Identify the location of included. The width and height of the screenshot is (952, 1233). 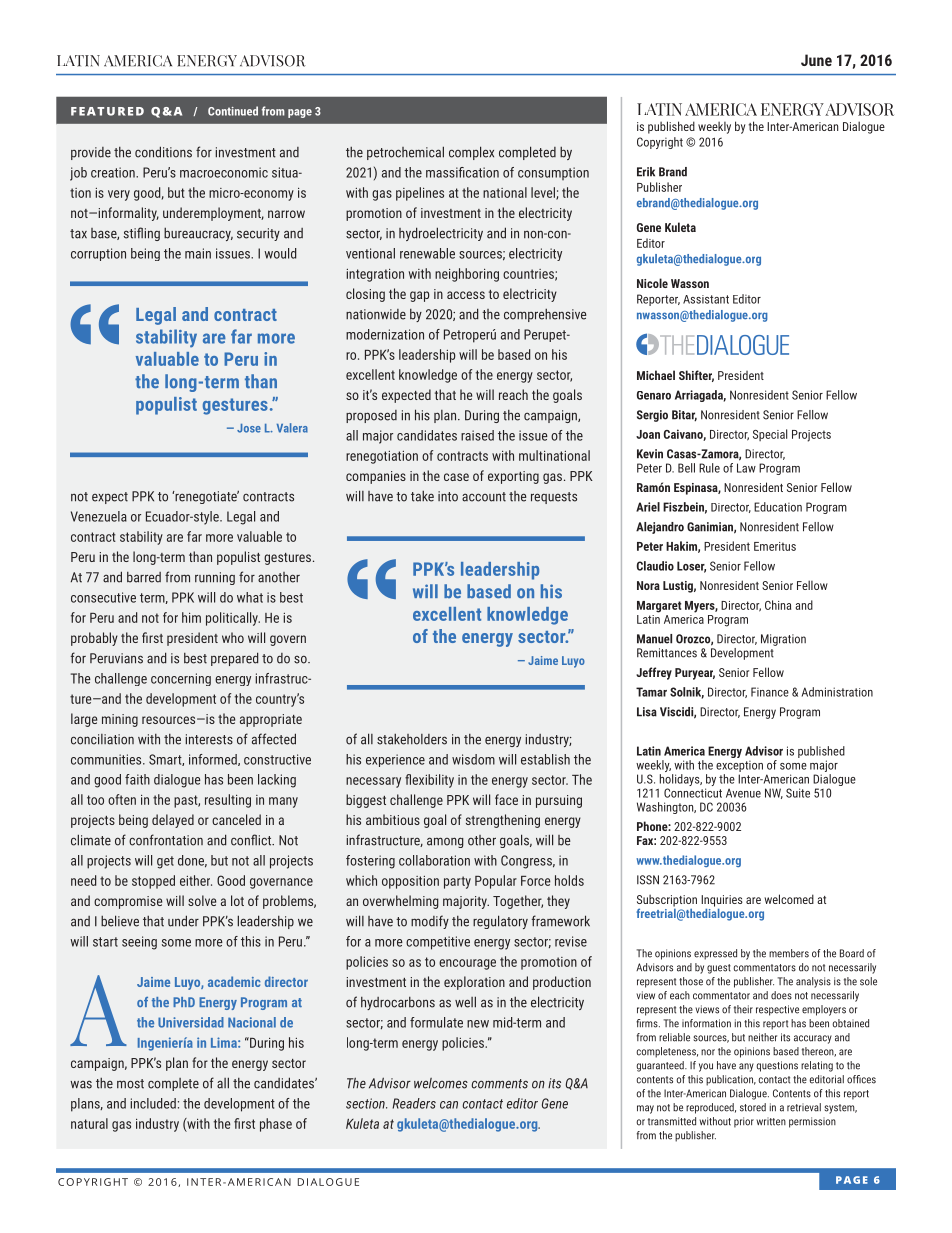
(153, 1103).
